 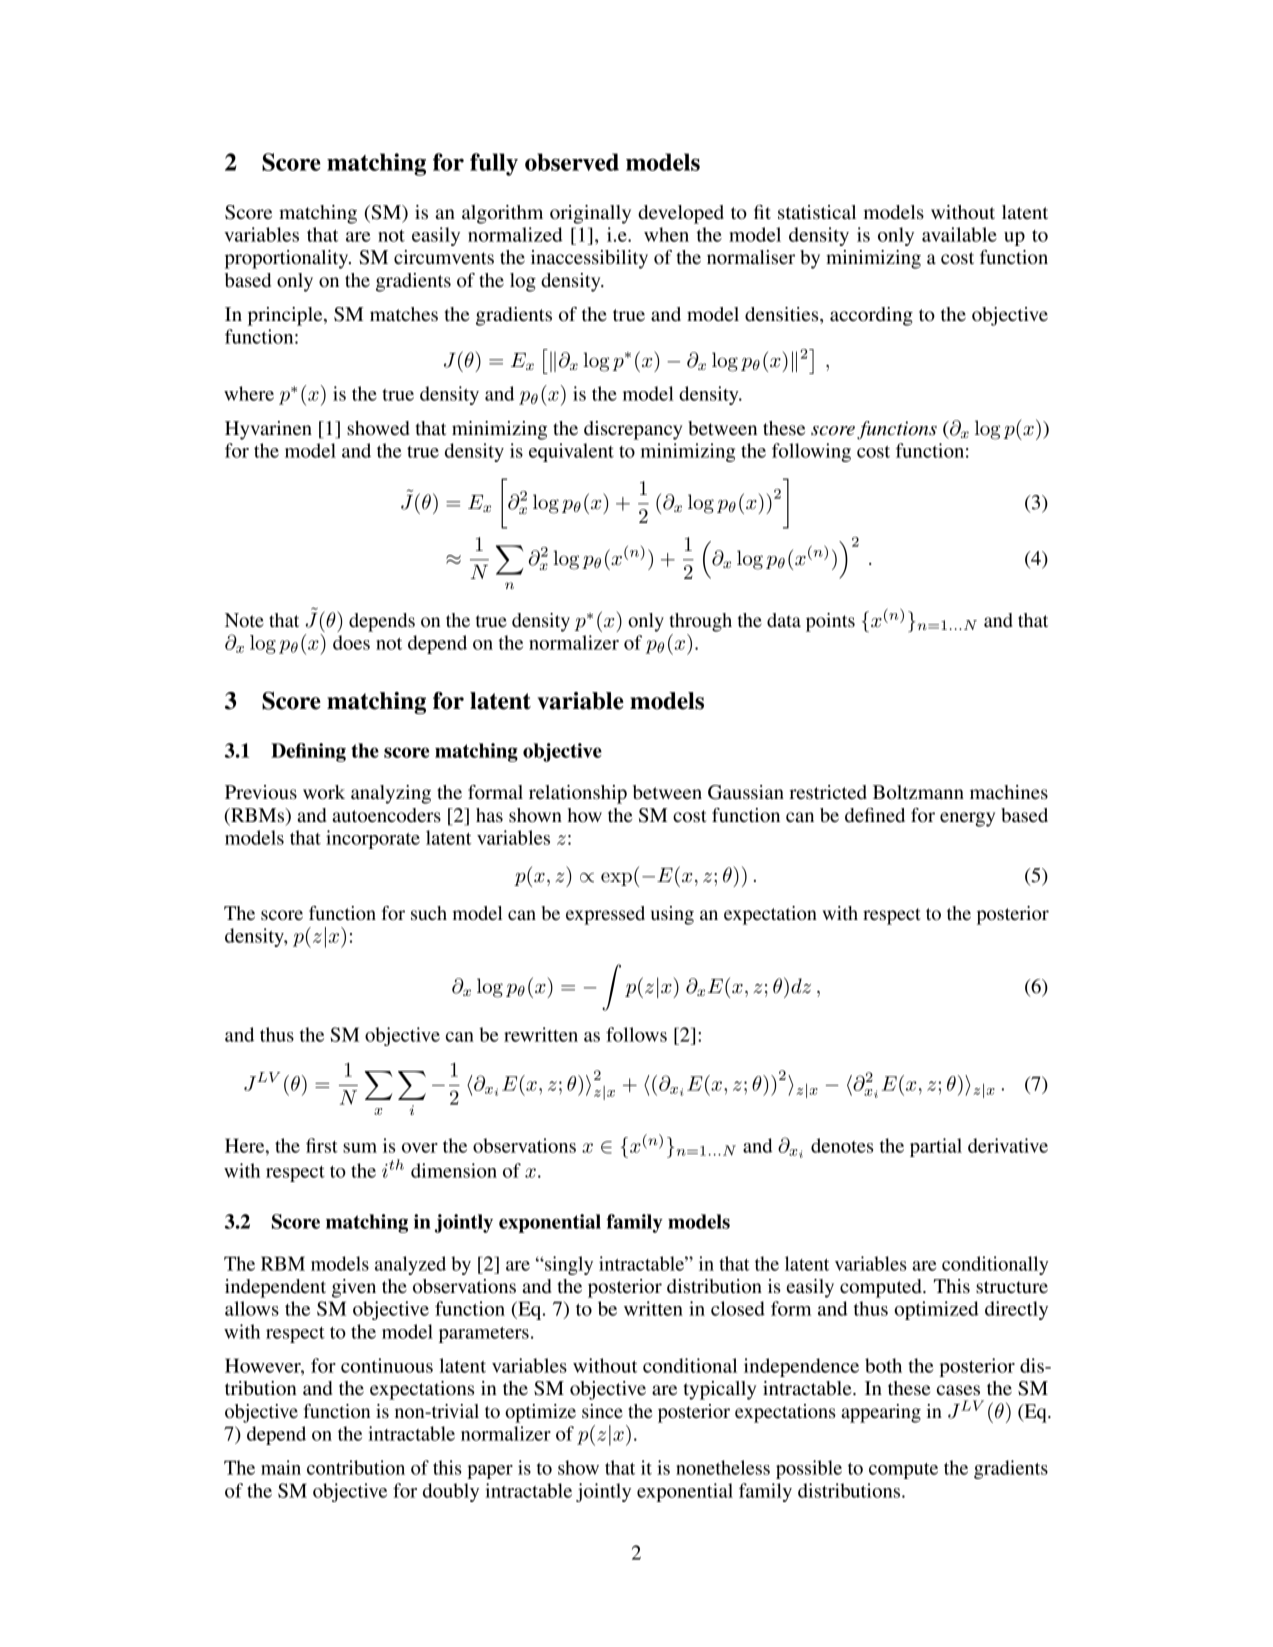 What do you see at coordinates (918, 792) in the page?
I see `Boltzmann` at bounding box center [918, 792].
